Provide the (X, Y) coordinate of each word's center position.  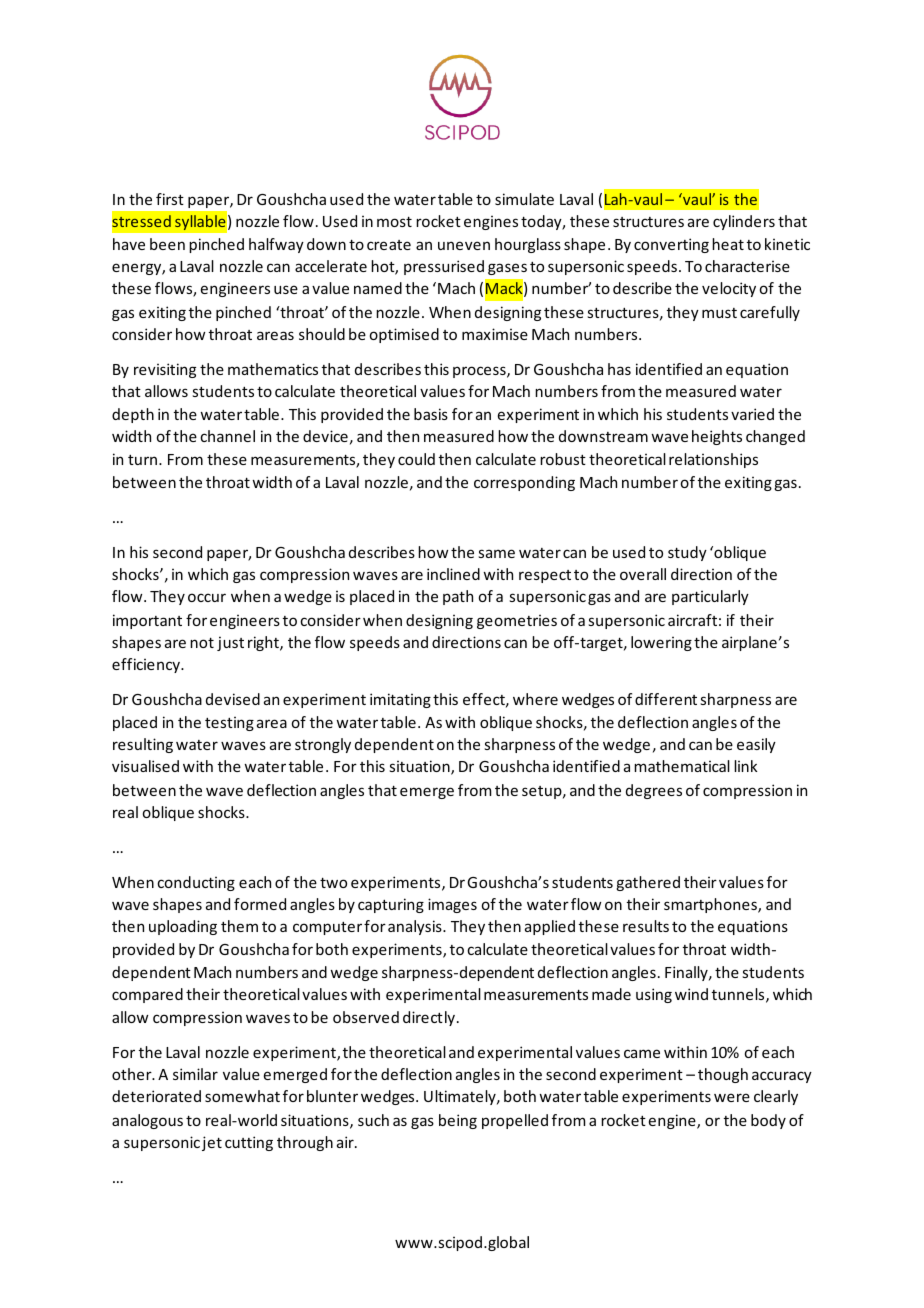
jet (212, 1143)
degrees (654, 791)
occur (207, 597)
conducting (196, 883)
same (496, 553)
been (167, 244)
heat (728, 244)
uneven (464, 245)
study (687, 553)
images (452, 905)
